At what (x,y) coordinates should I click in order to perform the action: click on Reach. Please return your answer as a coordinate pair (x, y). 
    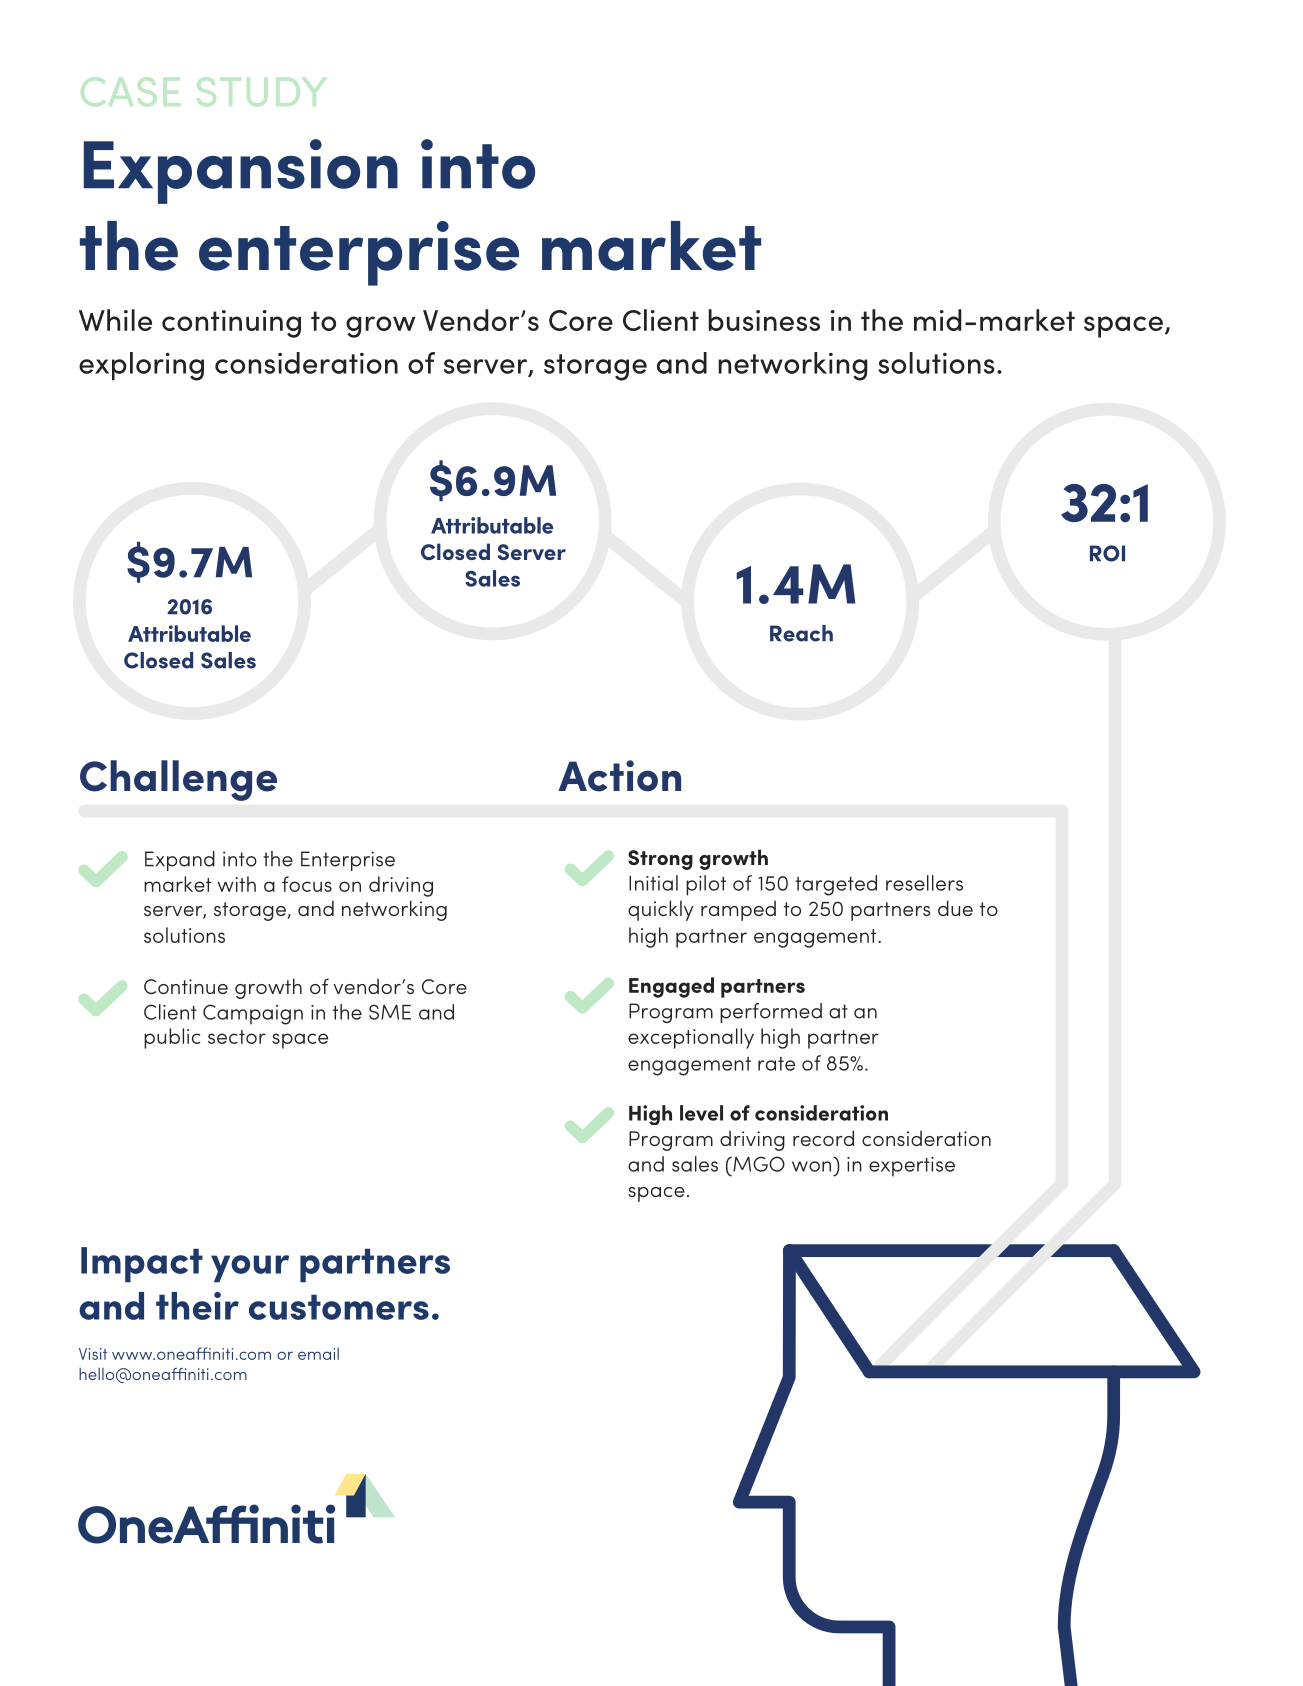
    Looking at the image, I should click on (801, 633).
